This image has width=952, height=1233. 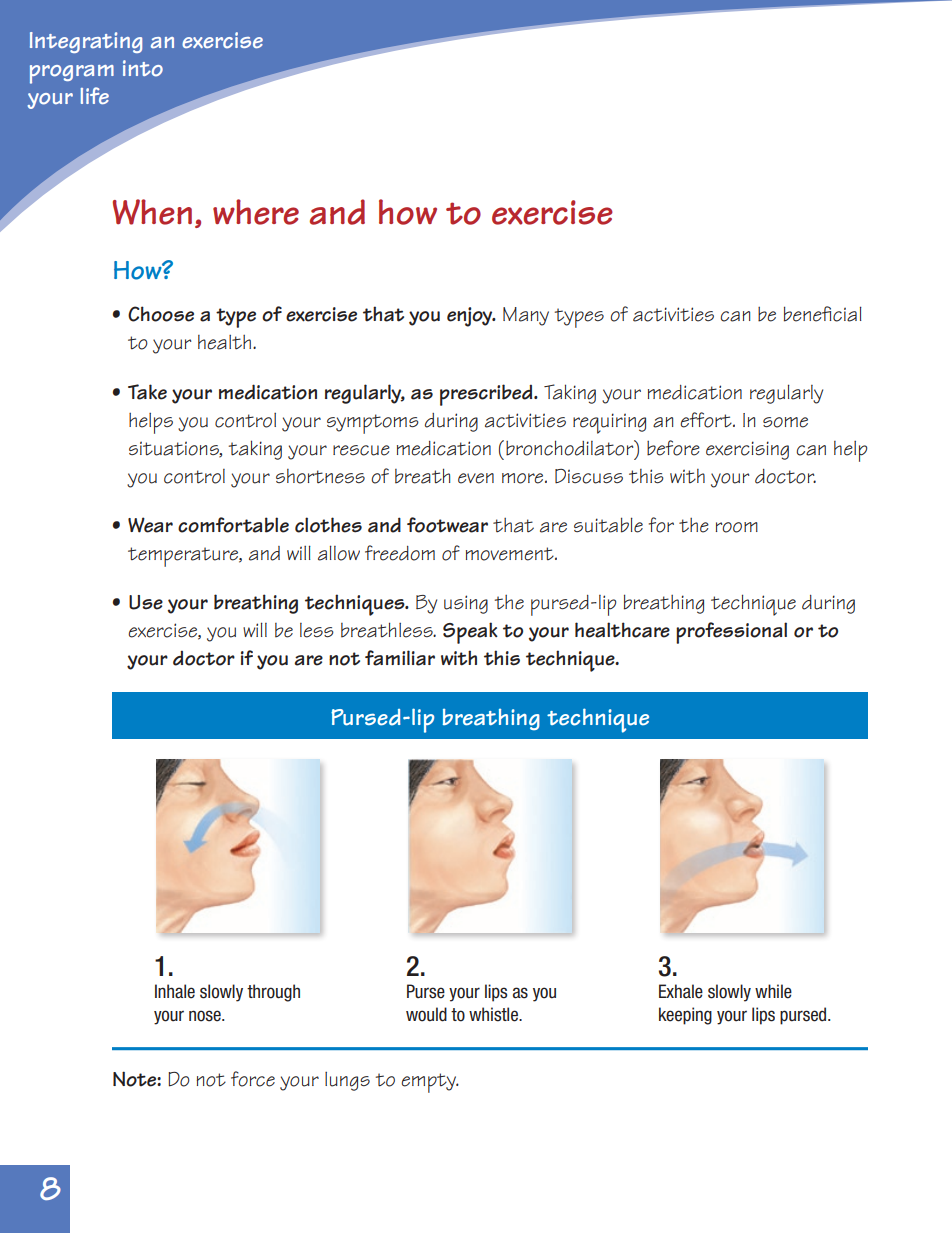 I want to click on where, so click(x=256, y=212).
